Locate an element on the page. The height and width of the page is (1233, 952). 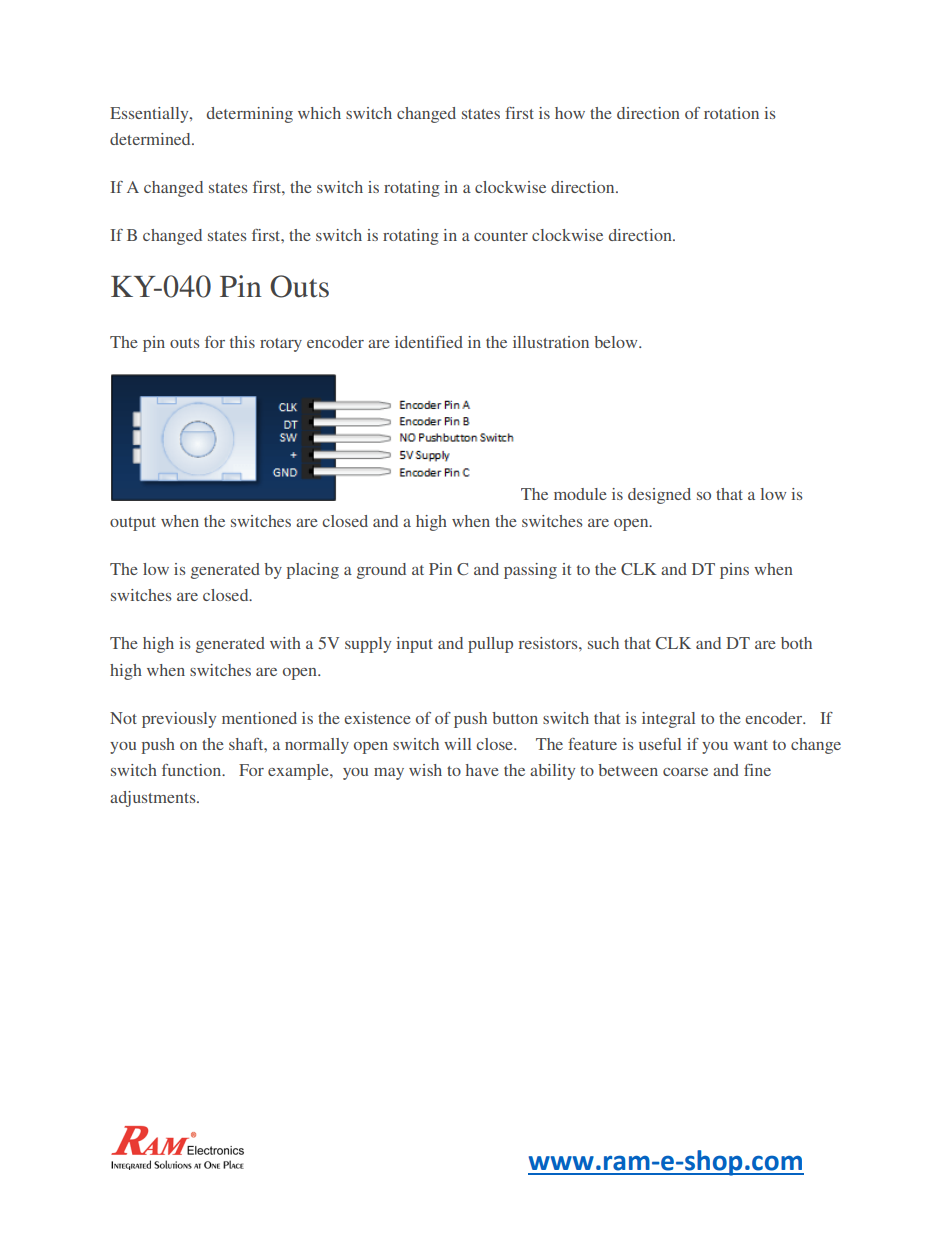
designed is located at coordinates (659, 496).
